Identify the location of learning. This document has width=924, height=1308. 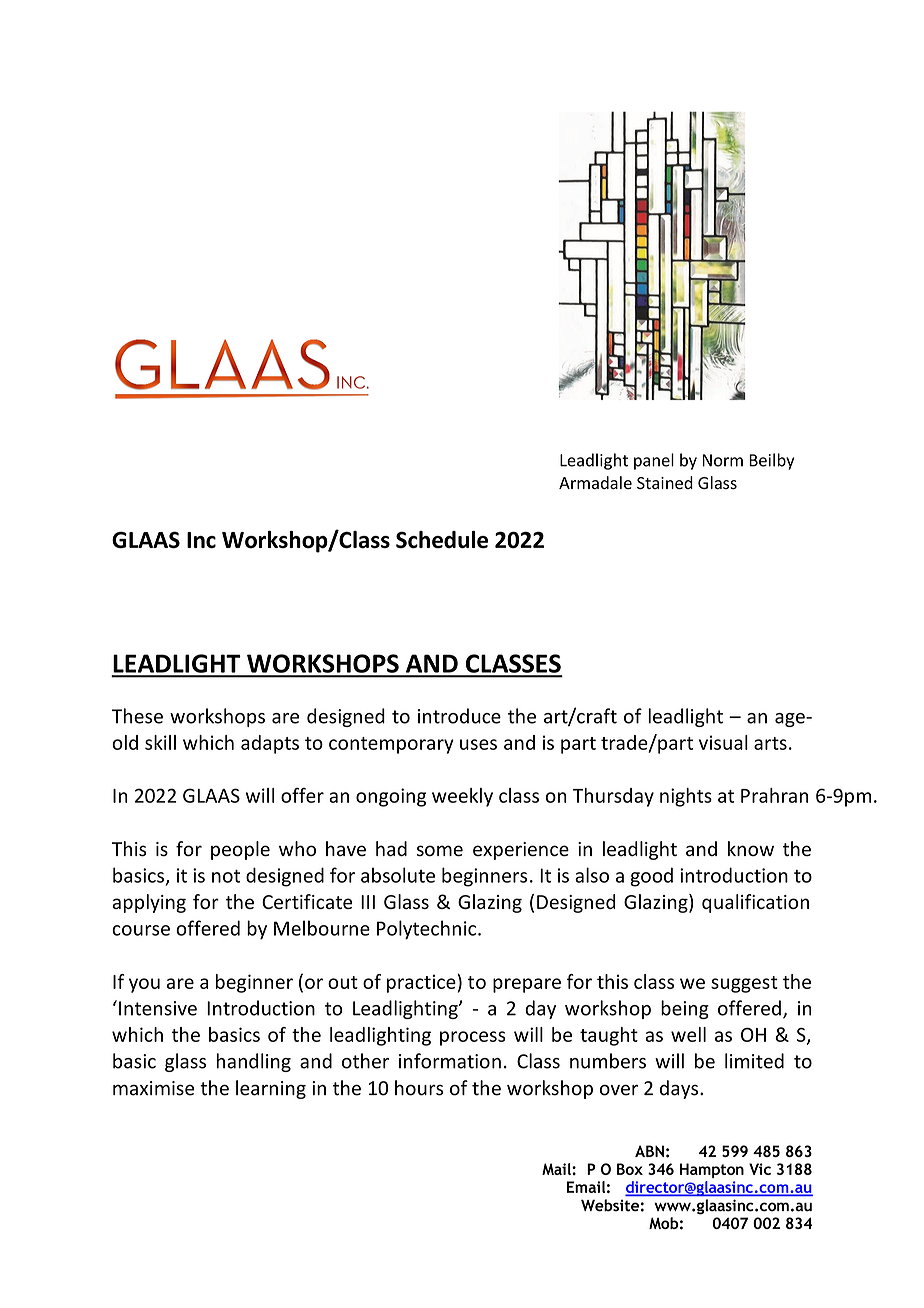
(271, 1089).
